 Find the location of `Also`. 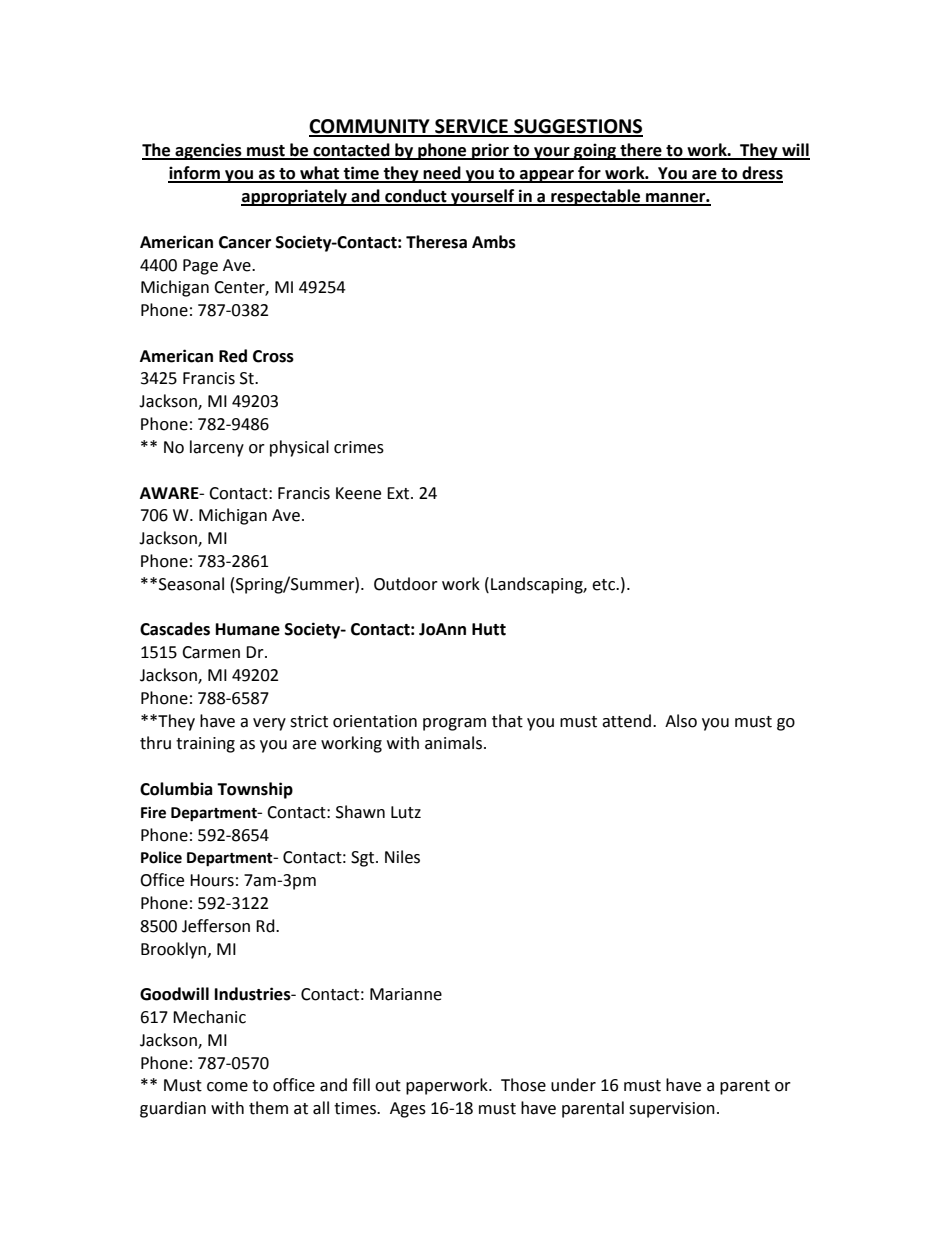

Also is located at coordinates (681, 721).
